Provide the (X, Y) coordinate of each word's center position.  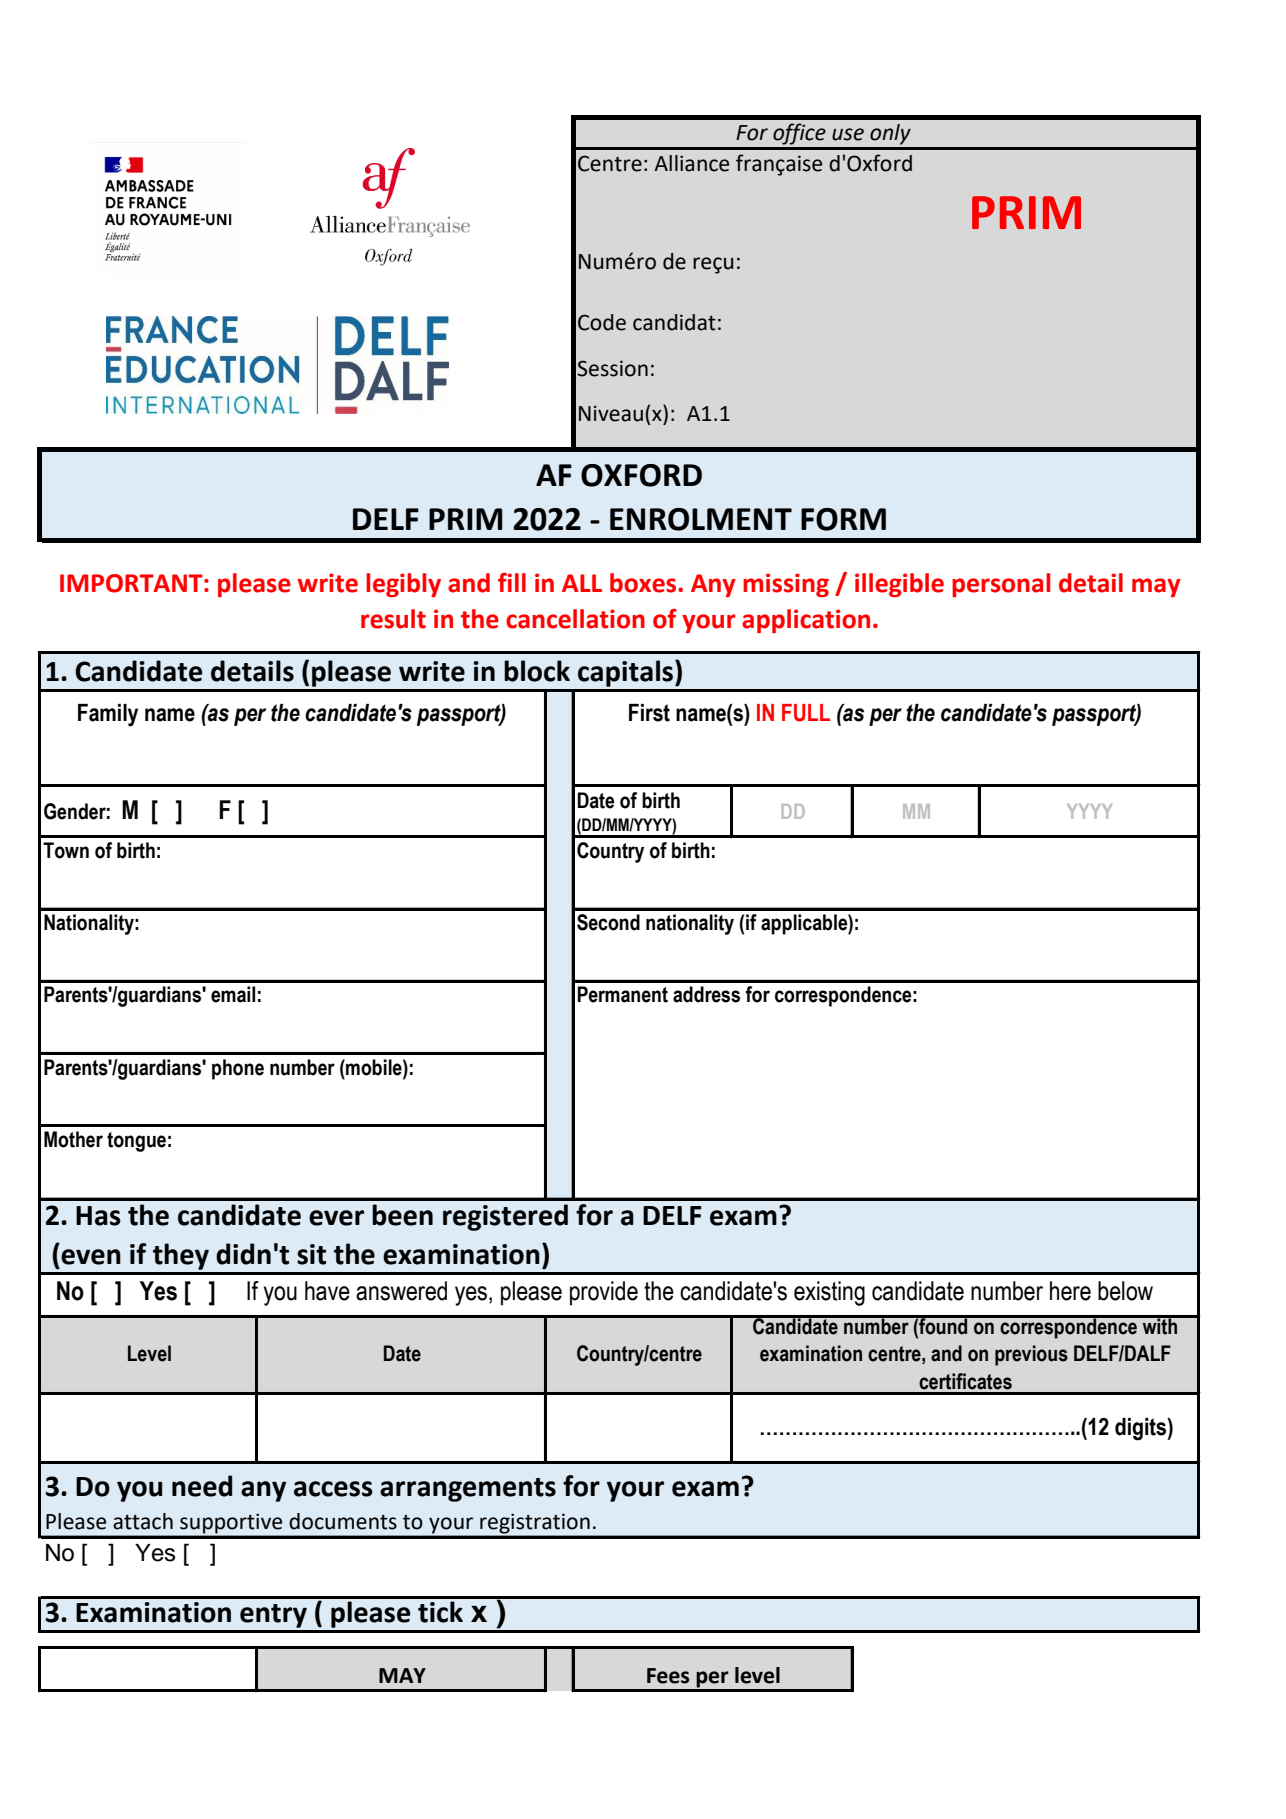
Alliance (691, 163)
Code (602, 322)
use (848, 134)
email (233, 994)
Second (608, 922)
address (706, 994)
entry (273, 1616)
